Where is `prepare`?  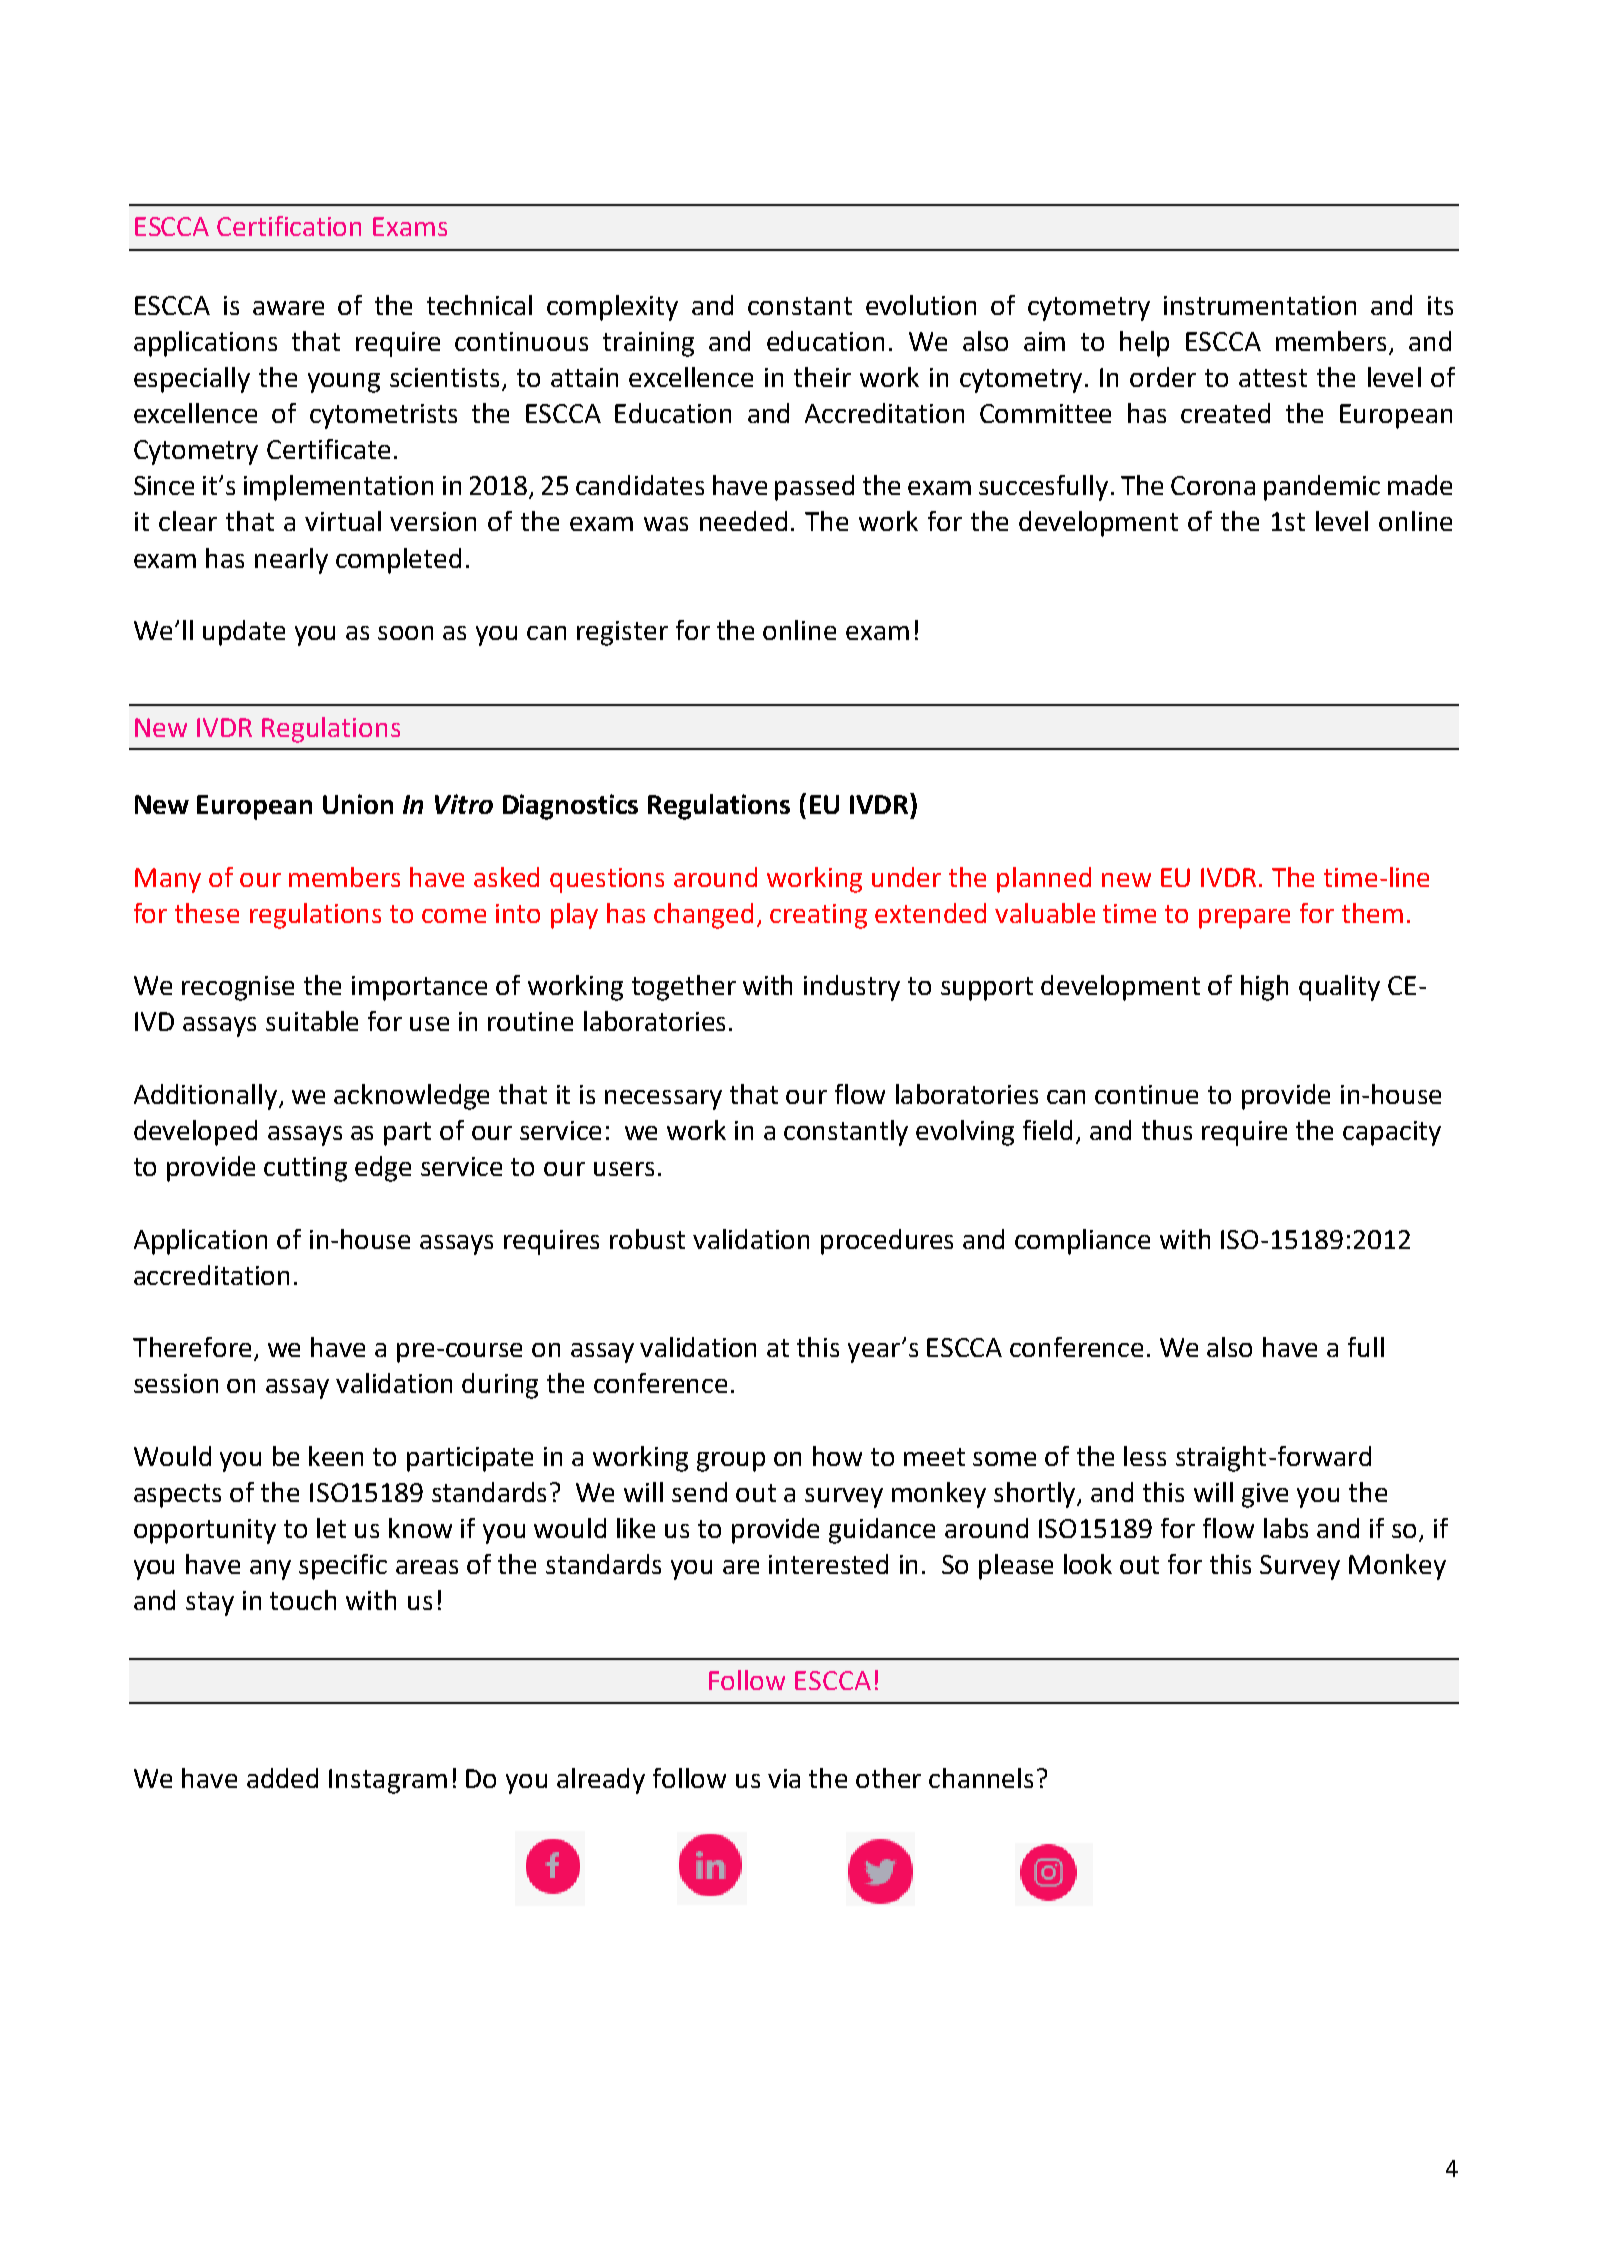
prepare is located at coordinates (1244, 919).
